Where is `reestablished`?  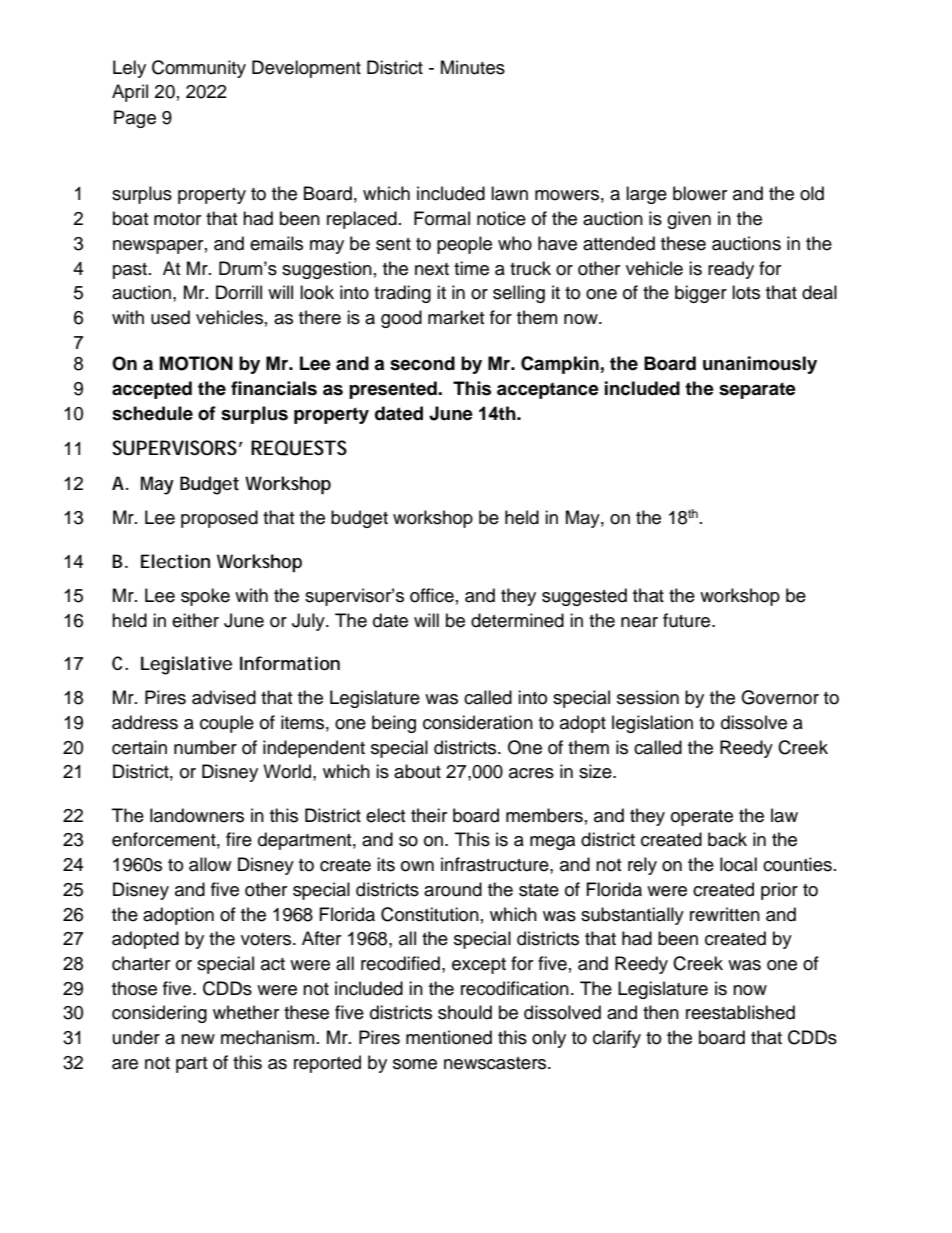 reestablished is located at coordinates (740, 1012).
